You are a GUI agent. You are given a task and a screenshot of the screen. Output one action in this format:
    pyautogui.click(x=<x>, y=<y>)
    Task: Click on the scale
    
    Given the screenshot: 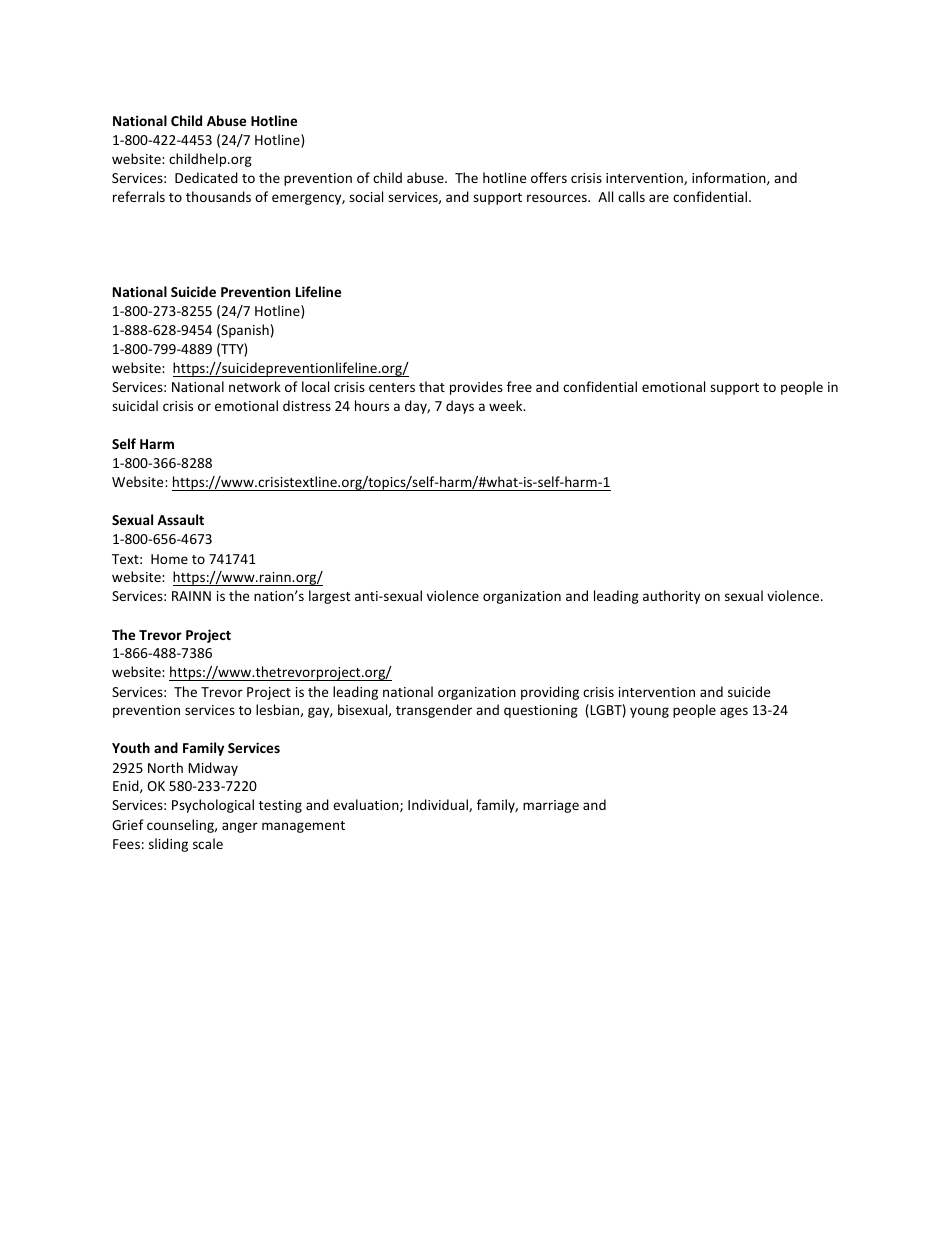 What is the action you would take?
    pyautogui.click(x=208, y=843)
